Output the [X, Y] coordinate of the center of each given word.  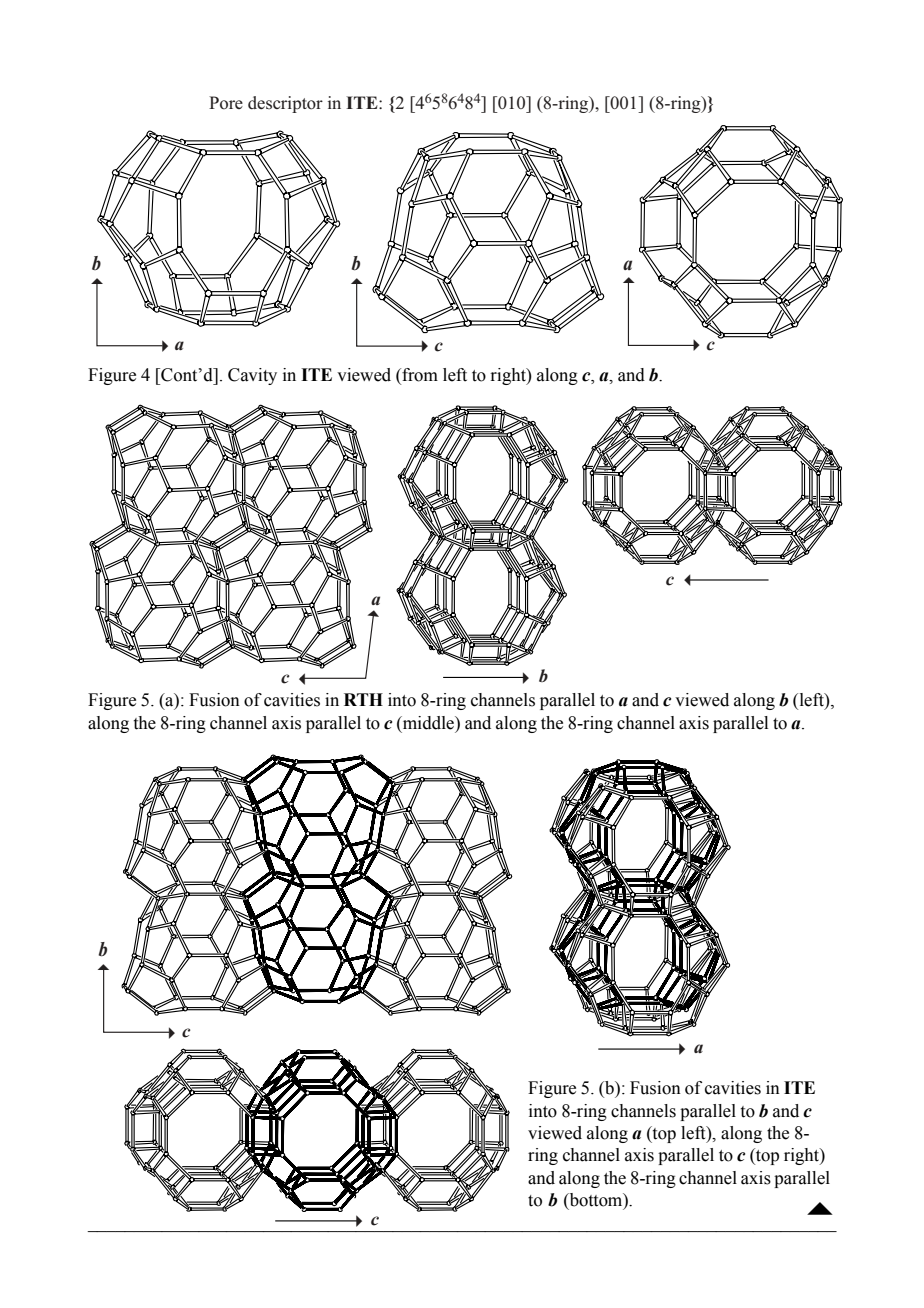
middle [428, 724]
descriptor [285, 104]
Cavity [252, 376]
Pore [226, 103]
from [419, 375]
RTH [363, 699]
